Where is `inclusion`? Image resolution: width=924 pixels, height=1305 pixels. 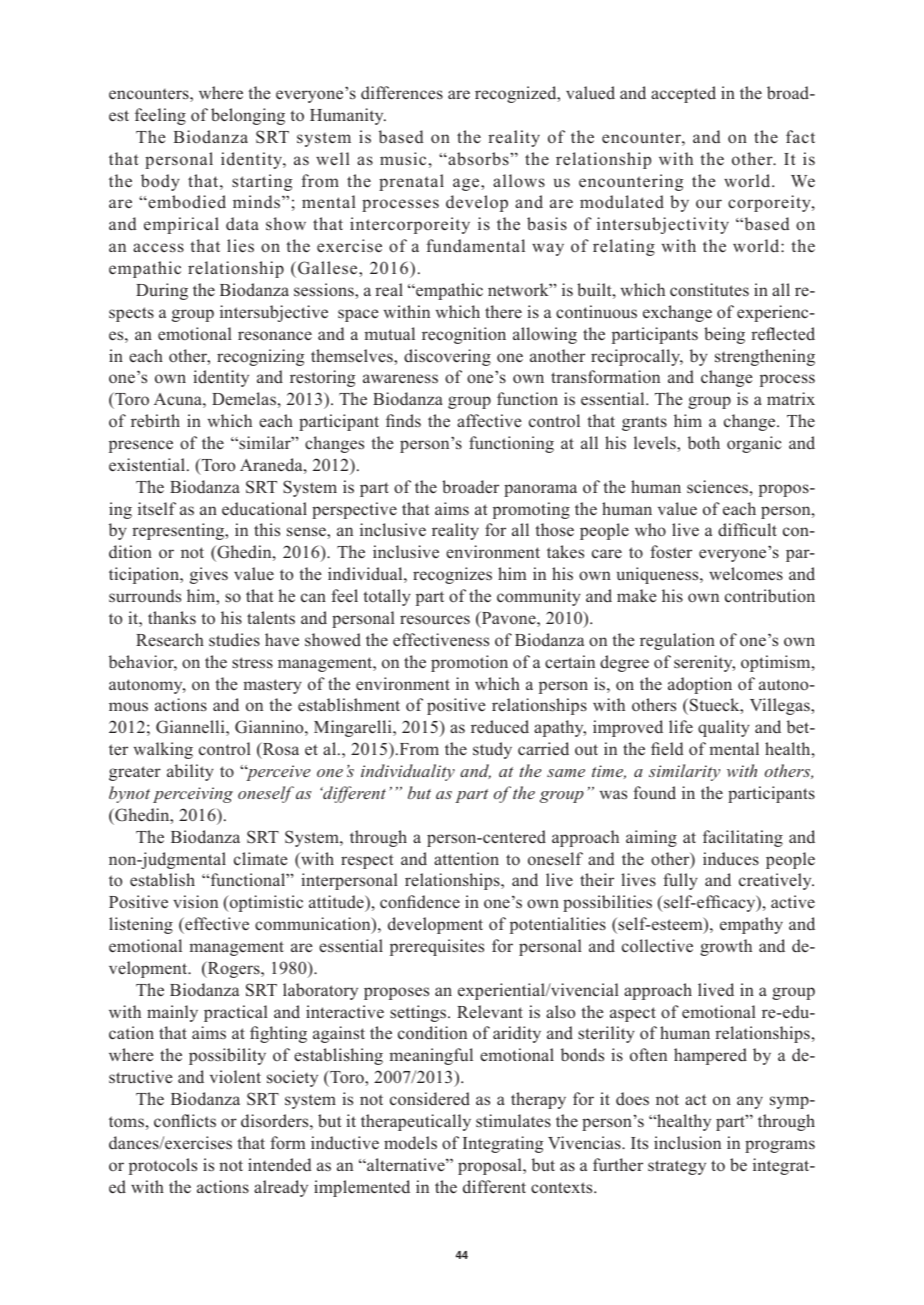 inclusion is located at coordinates (687, 1143).
